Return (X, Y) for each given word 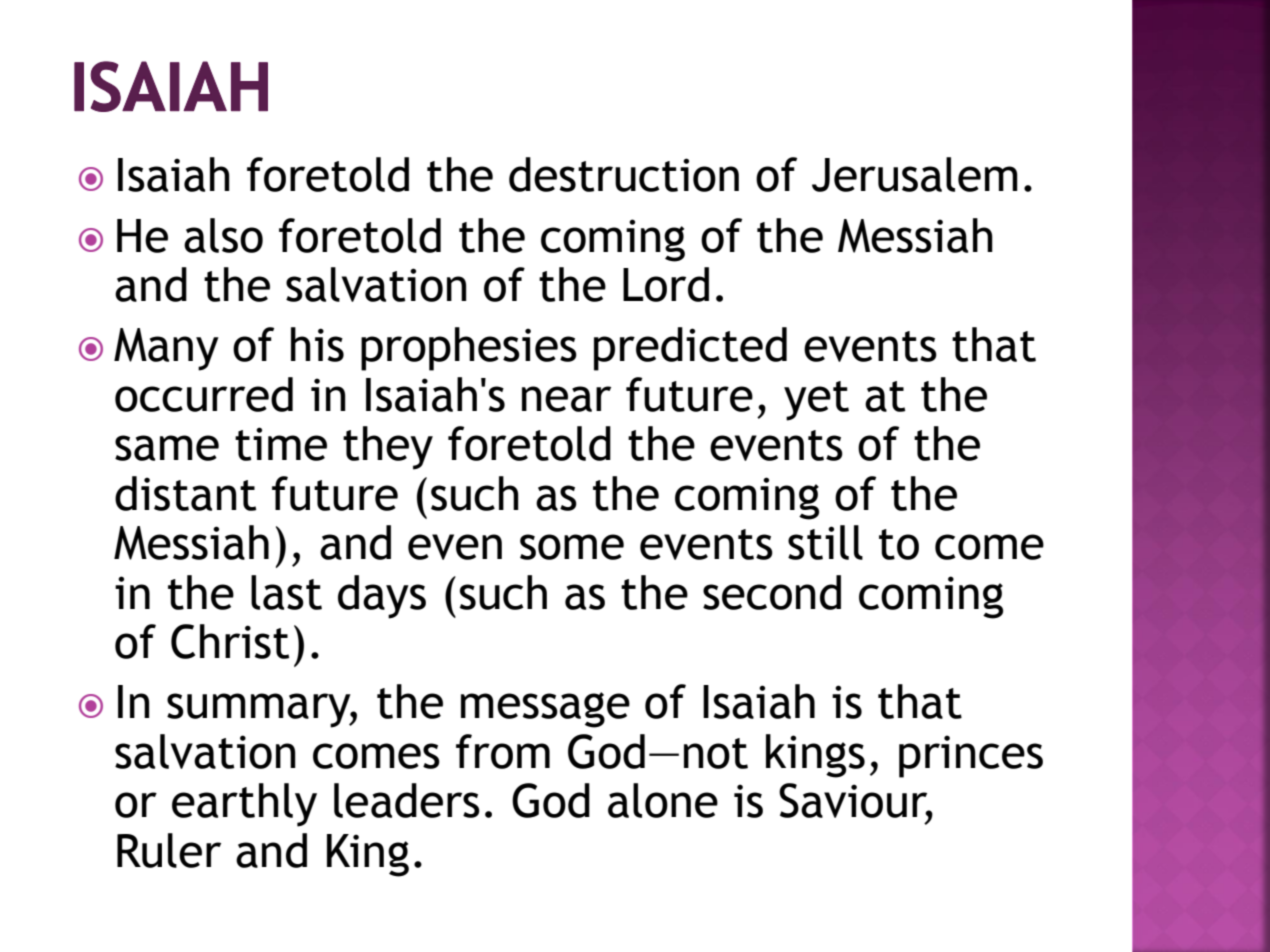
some (572, 547)
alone (663, 800)
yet (816, 401)
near (566, 399)
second (772, 592)
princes (971, 756)
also (223, 235)
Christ (230, 641)
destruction (624, 174)
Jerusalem (915, 174)
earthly (244, 805)
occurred (204, 394)
